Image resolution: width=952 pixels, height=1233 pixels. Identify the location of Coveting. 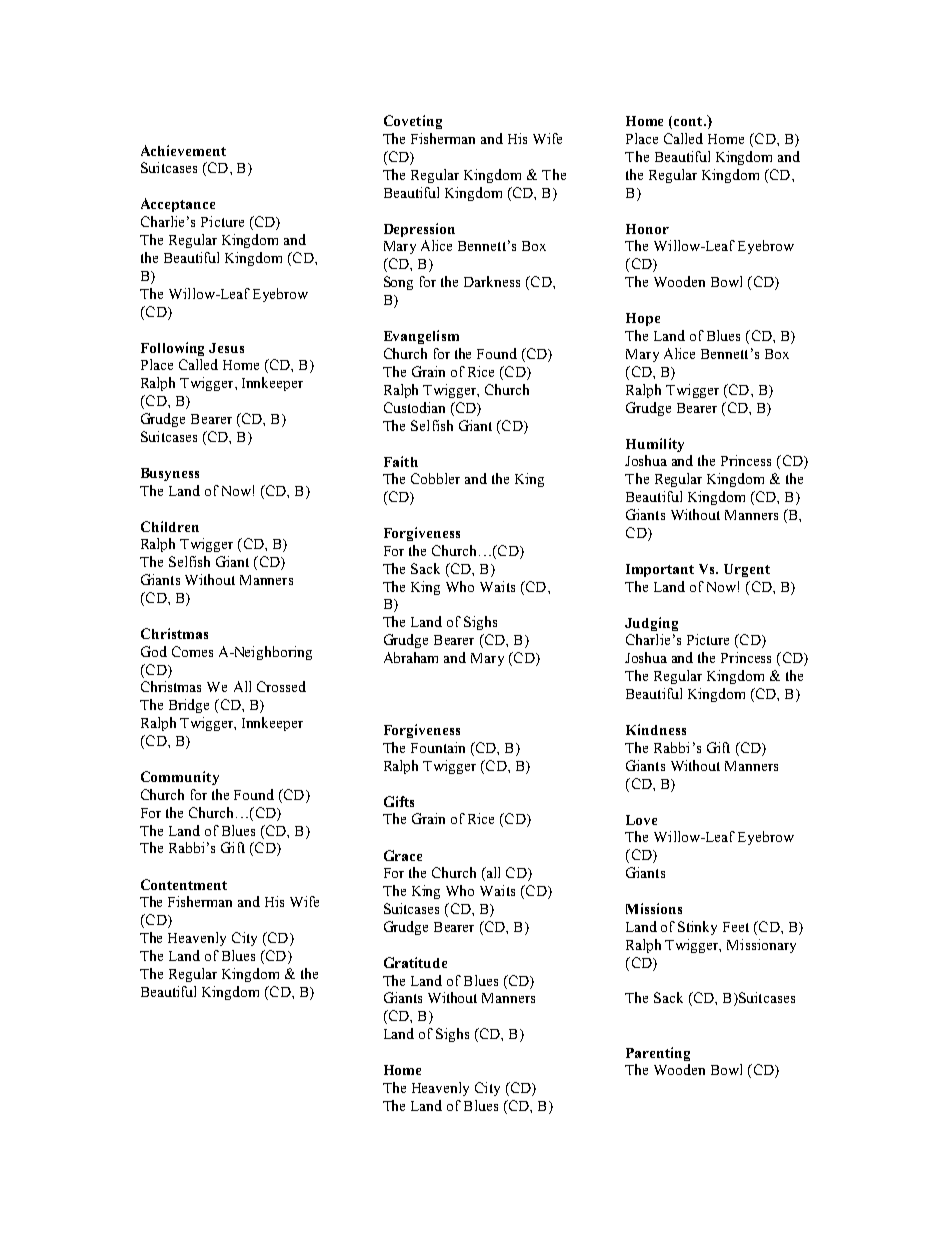
(413, 122).
